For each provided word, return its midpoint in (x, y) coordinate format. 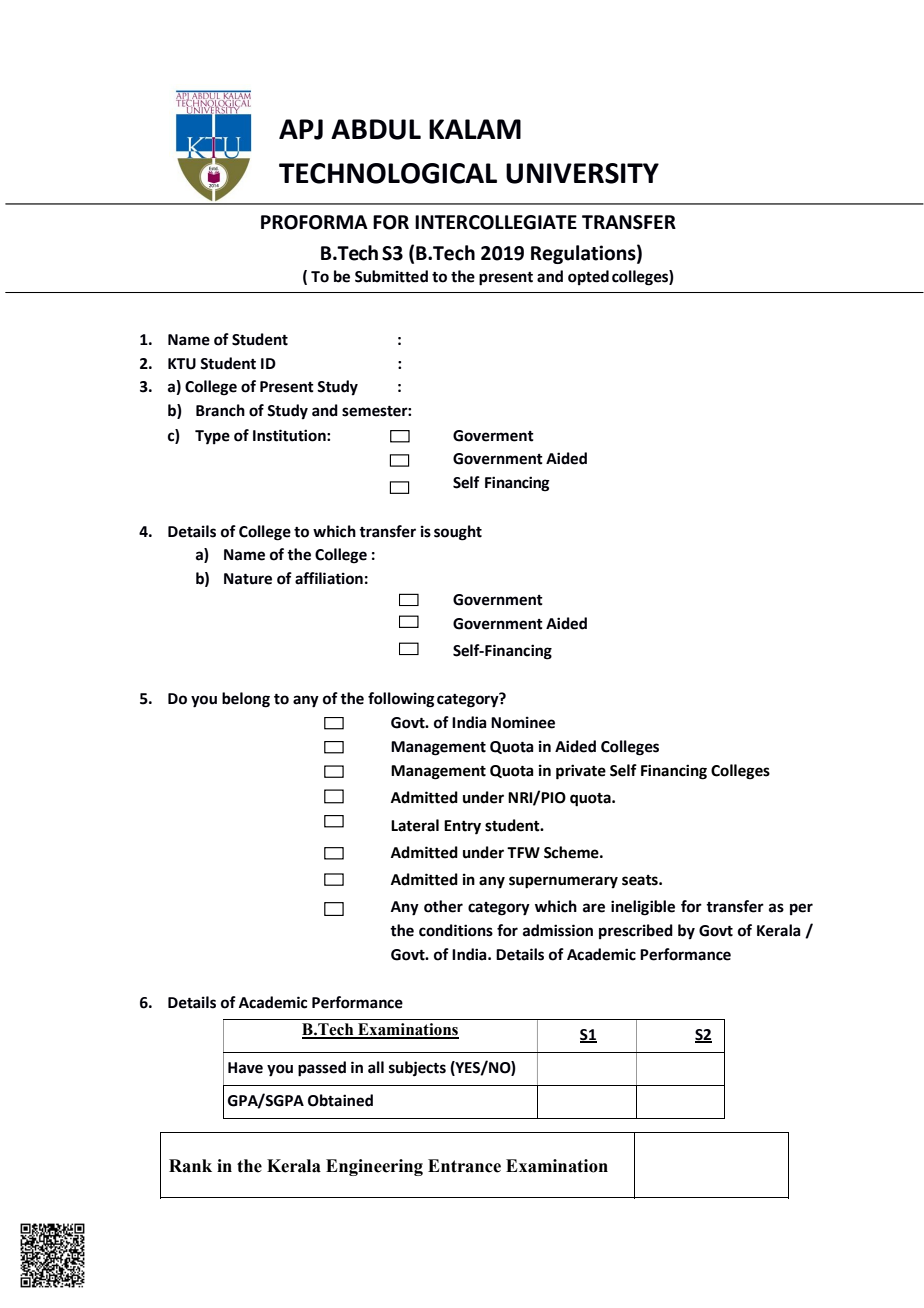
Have (245, 1068)
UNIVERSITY (582, 173)
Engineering (374, 1167)
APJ (301, 129)
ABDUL (376, 129)
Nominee (523, 722)
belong (246, 700)
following (401, 700)
